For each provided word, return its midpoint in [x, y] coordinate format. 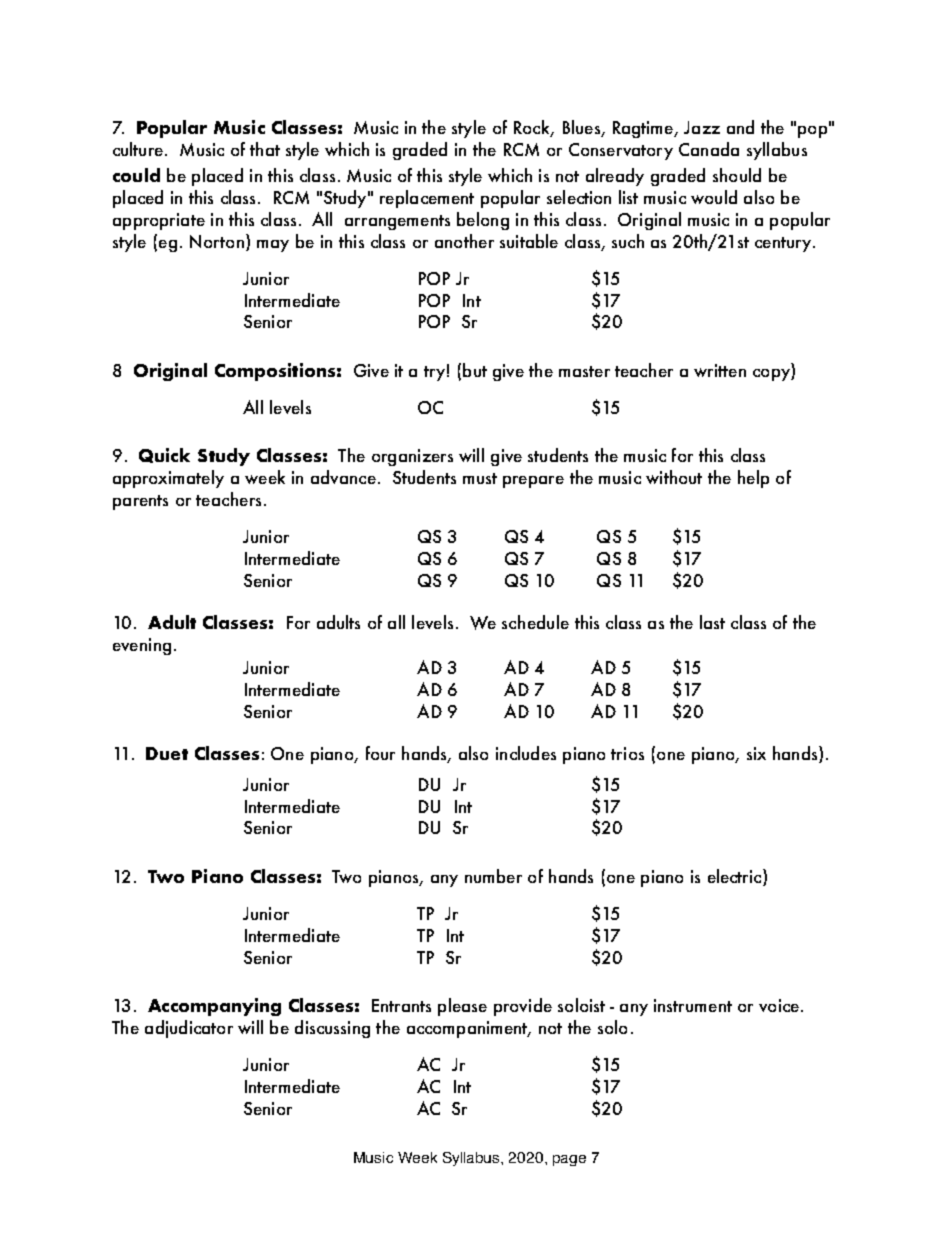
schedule [535, 622]
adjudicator [189, 1029]
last [712, 622]
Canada [709, 149]
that [265, 149]
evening [142, 646]
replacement [427, 199]
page [569, 1160]
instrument [693, 1005]
